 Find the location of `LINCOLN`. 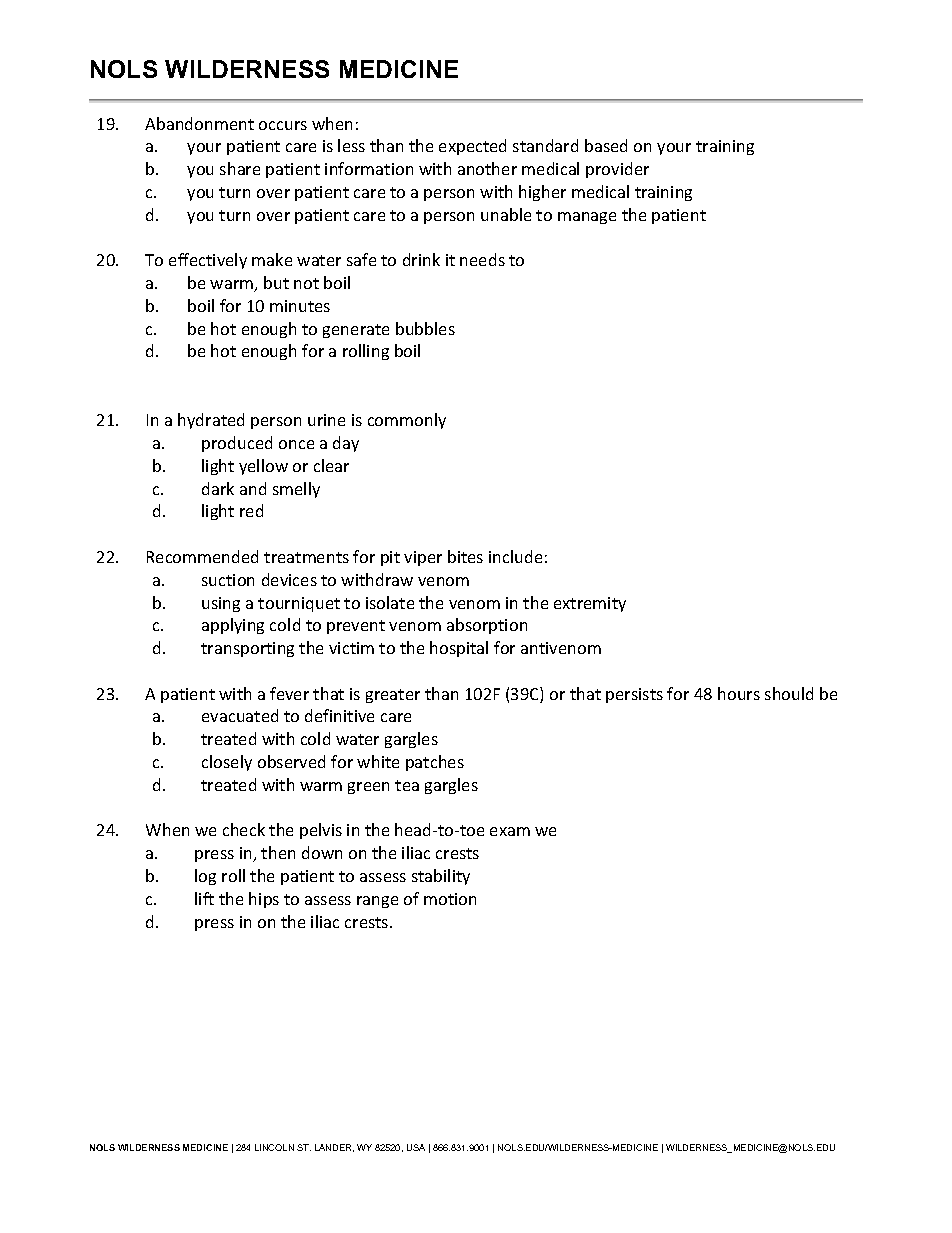

LINCOLN is located at coordinates (274, 1147).
